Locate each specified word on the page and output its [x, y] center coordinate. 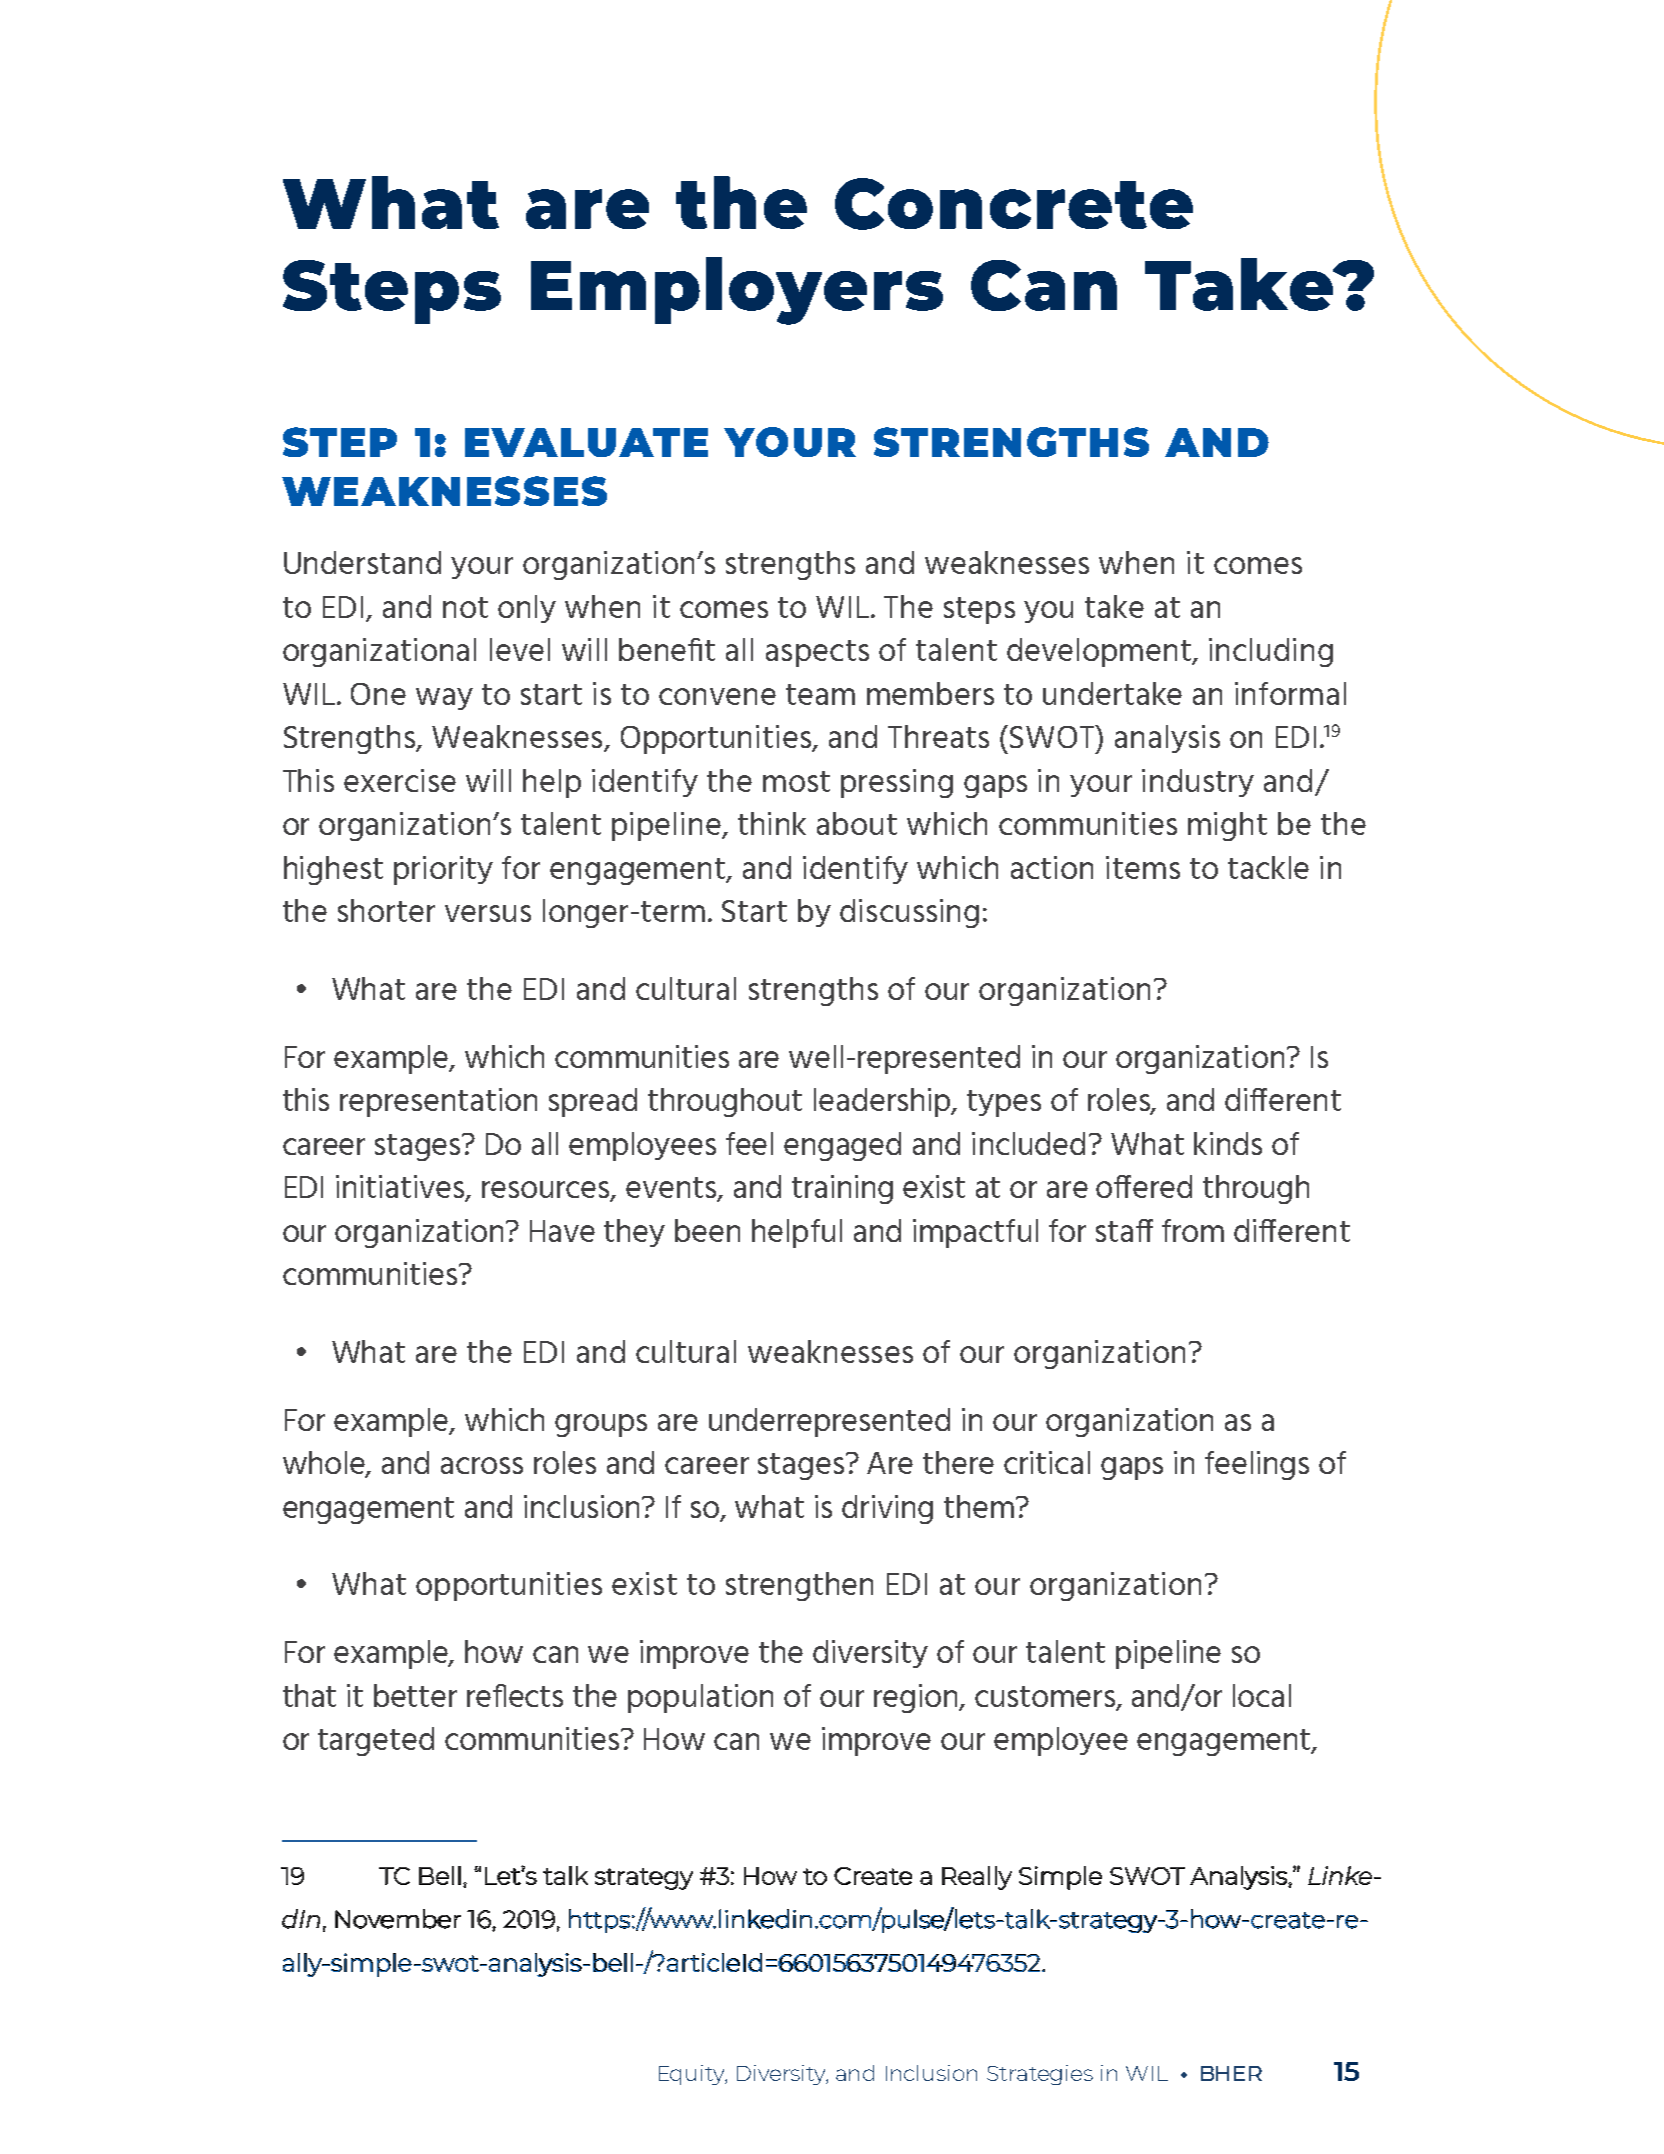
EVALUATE [586, 442]
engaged [842, 1146]
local [1262, 1695]
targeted [376, 1741]
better [415, 1695]
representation [438, 1102]
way [444, 699]
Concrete [1014, 204]
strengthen [799, 1586]
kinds [1228, 1143]
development [1100, 652]
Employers [737, 291]
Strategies [1040, 2075]
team [820, 694]
